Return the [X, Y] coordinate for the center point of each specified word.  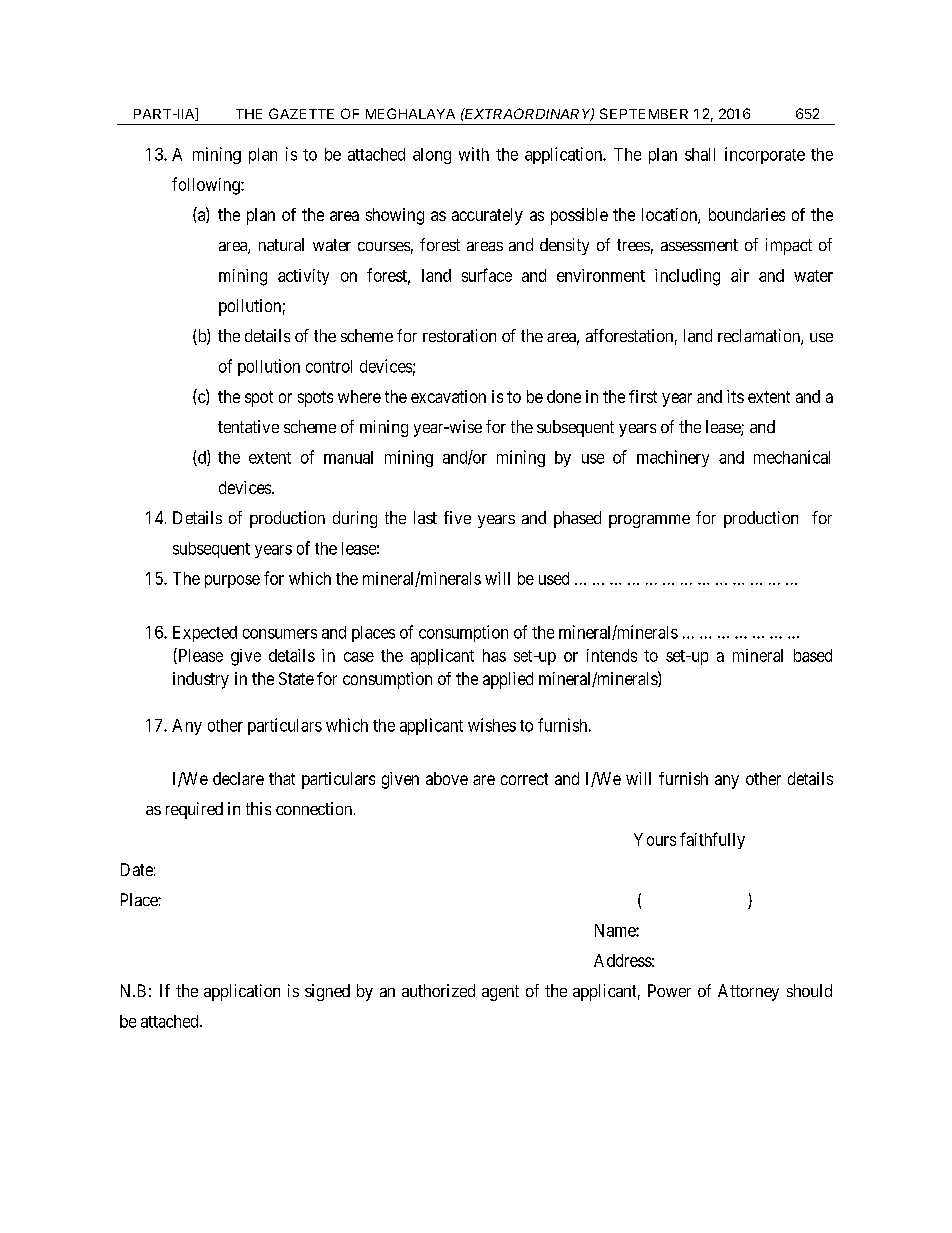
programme [649, 521]
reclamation [760, 337]
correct [524, 779]
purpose [232, 581]
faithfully [712, 840]
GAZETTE [301, 113]
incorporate [765, 155]
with [474, 154]
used [554, 578]
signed [327, 992]
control [329, 366]
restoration [459, 335]
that [282, 778]
